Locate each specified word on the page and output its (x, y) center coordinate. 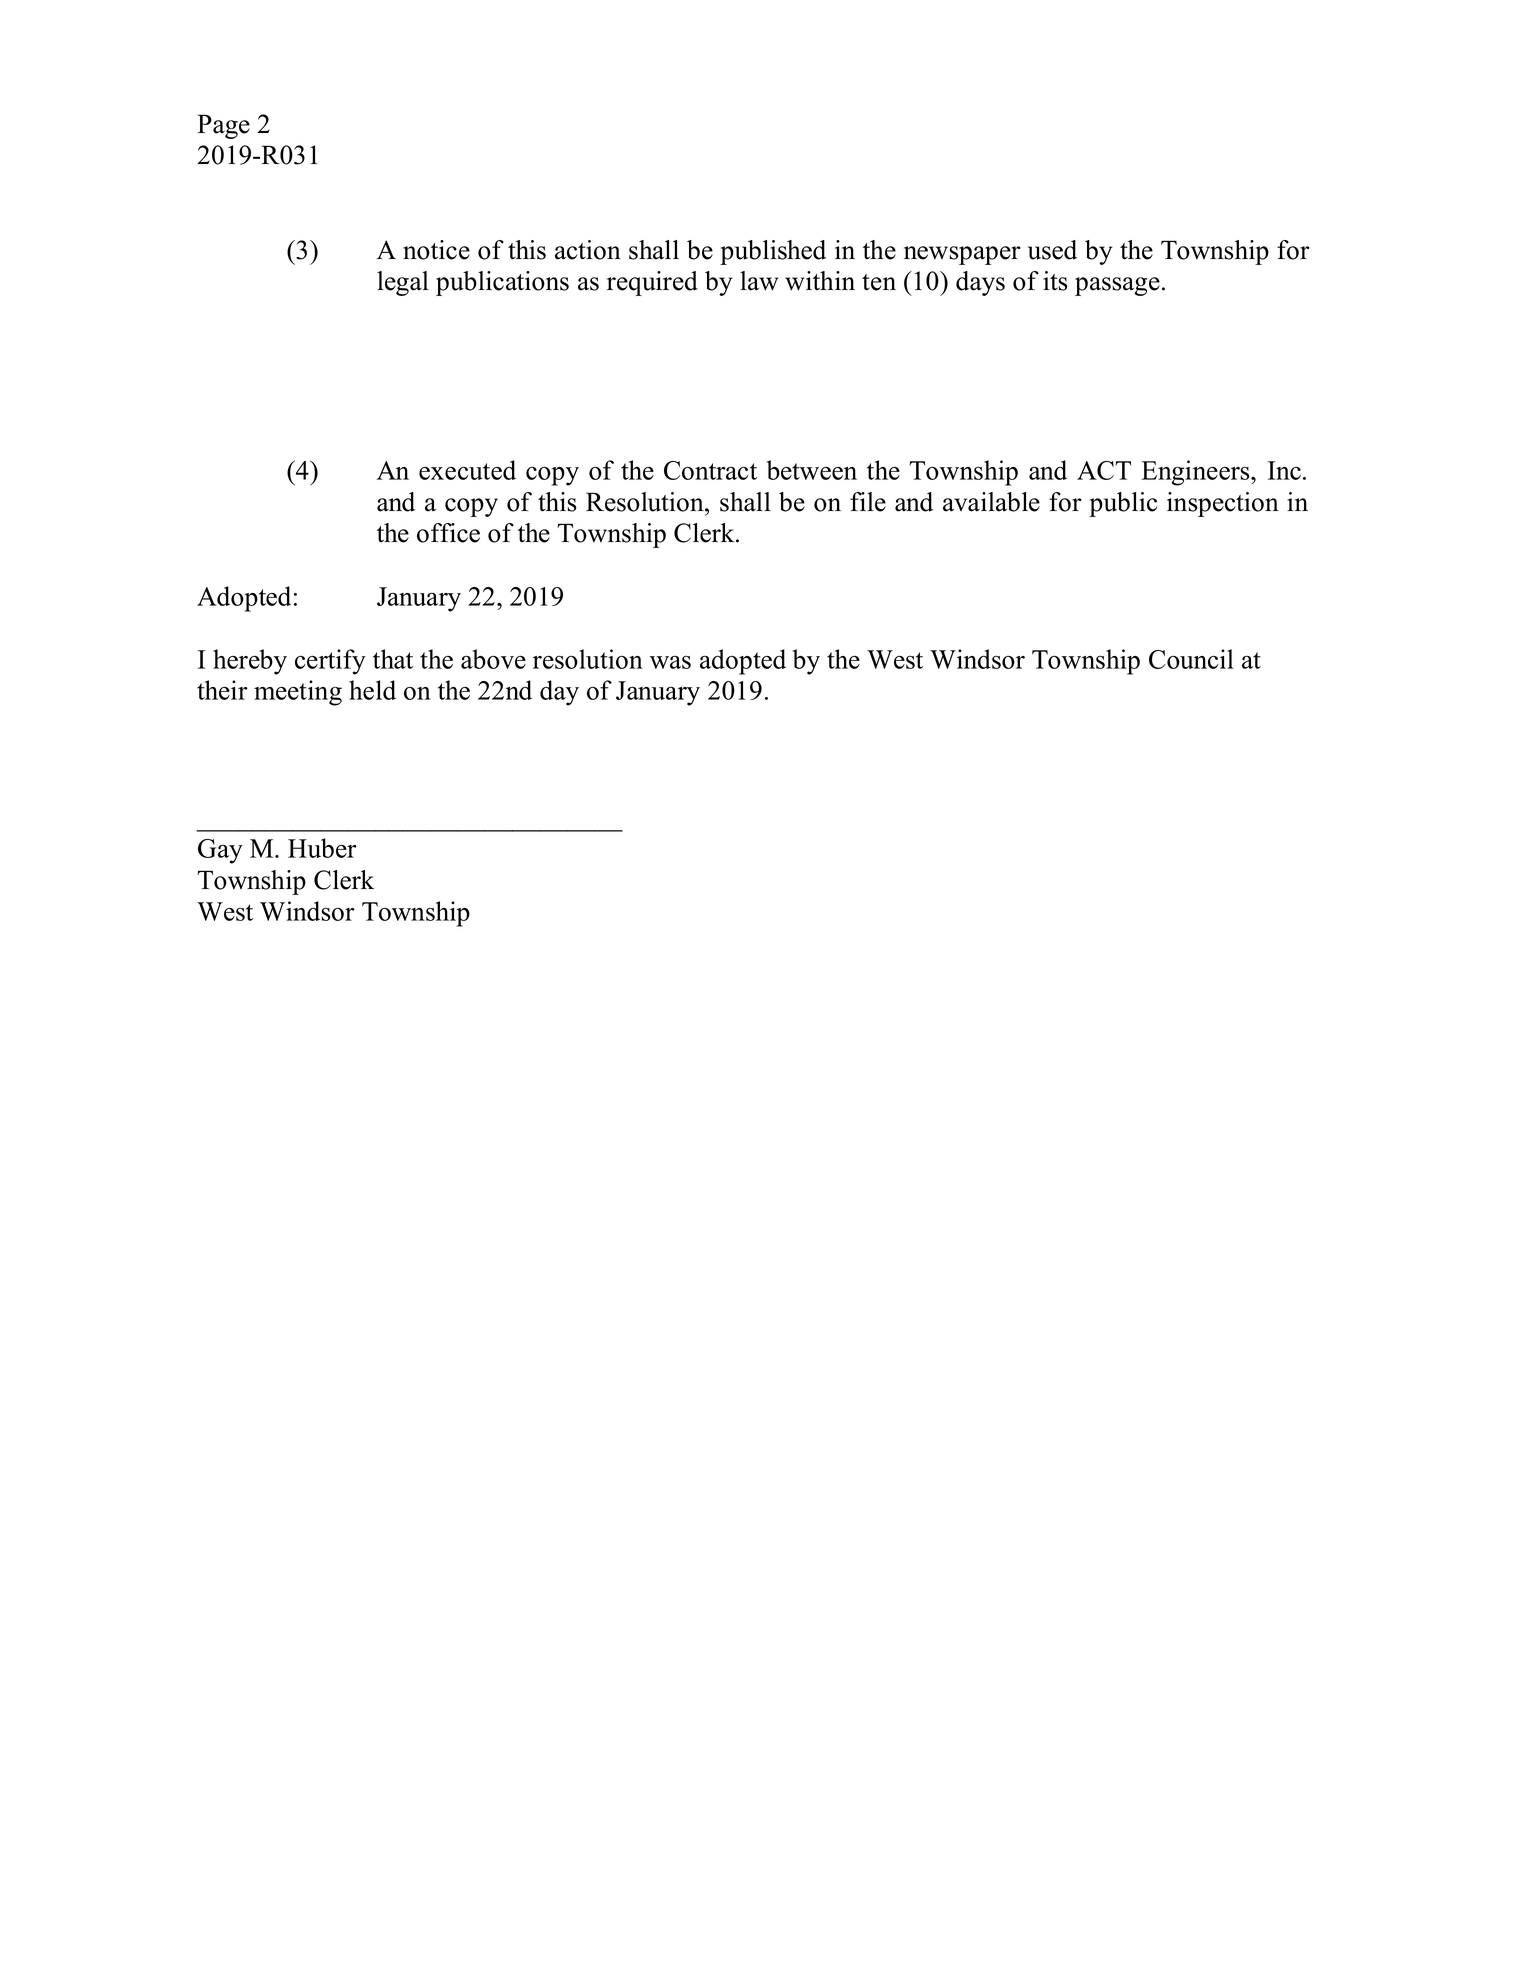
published (773, 252)
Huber (322, 848)
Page (223, 126)
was (670, 662)
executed (467, 470)
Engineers (1196, 473)
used (1052, 250)
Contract (710, 470)
